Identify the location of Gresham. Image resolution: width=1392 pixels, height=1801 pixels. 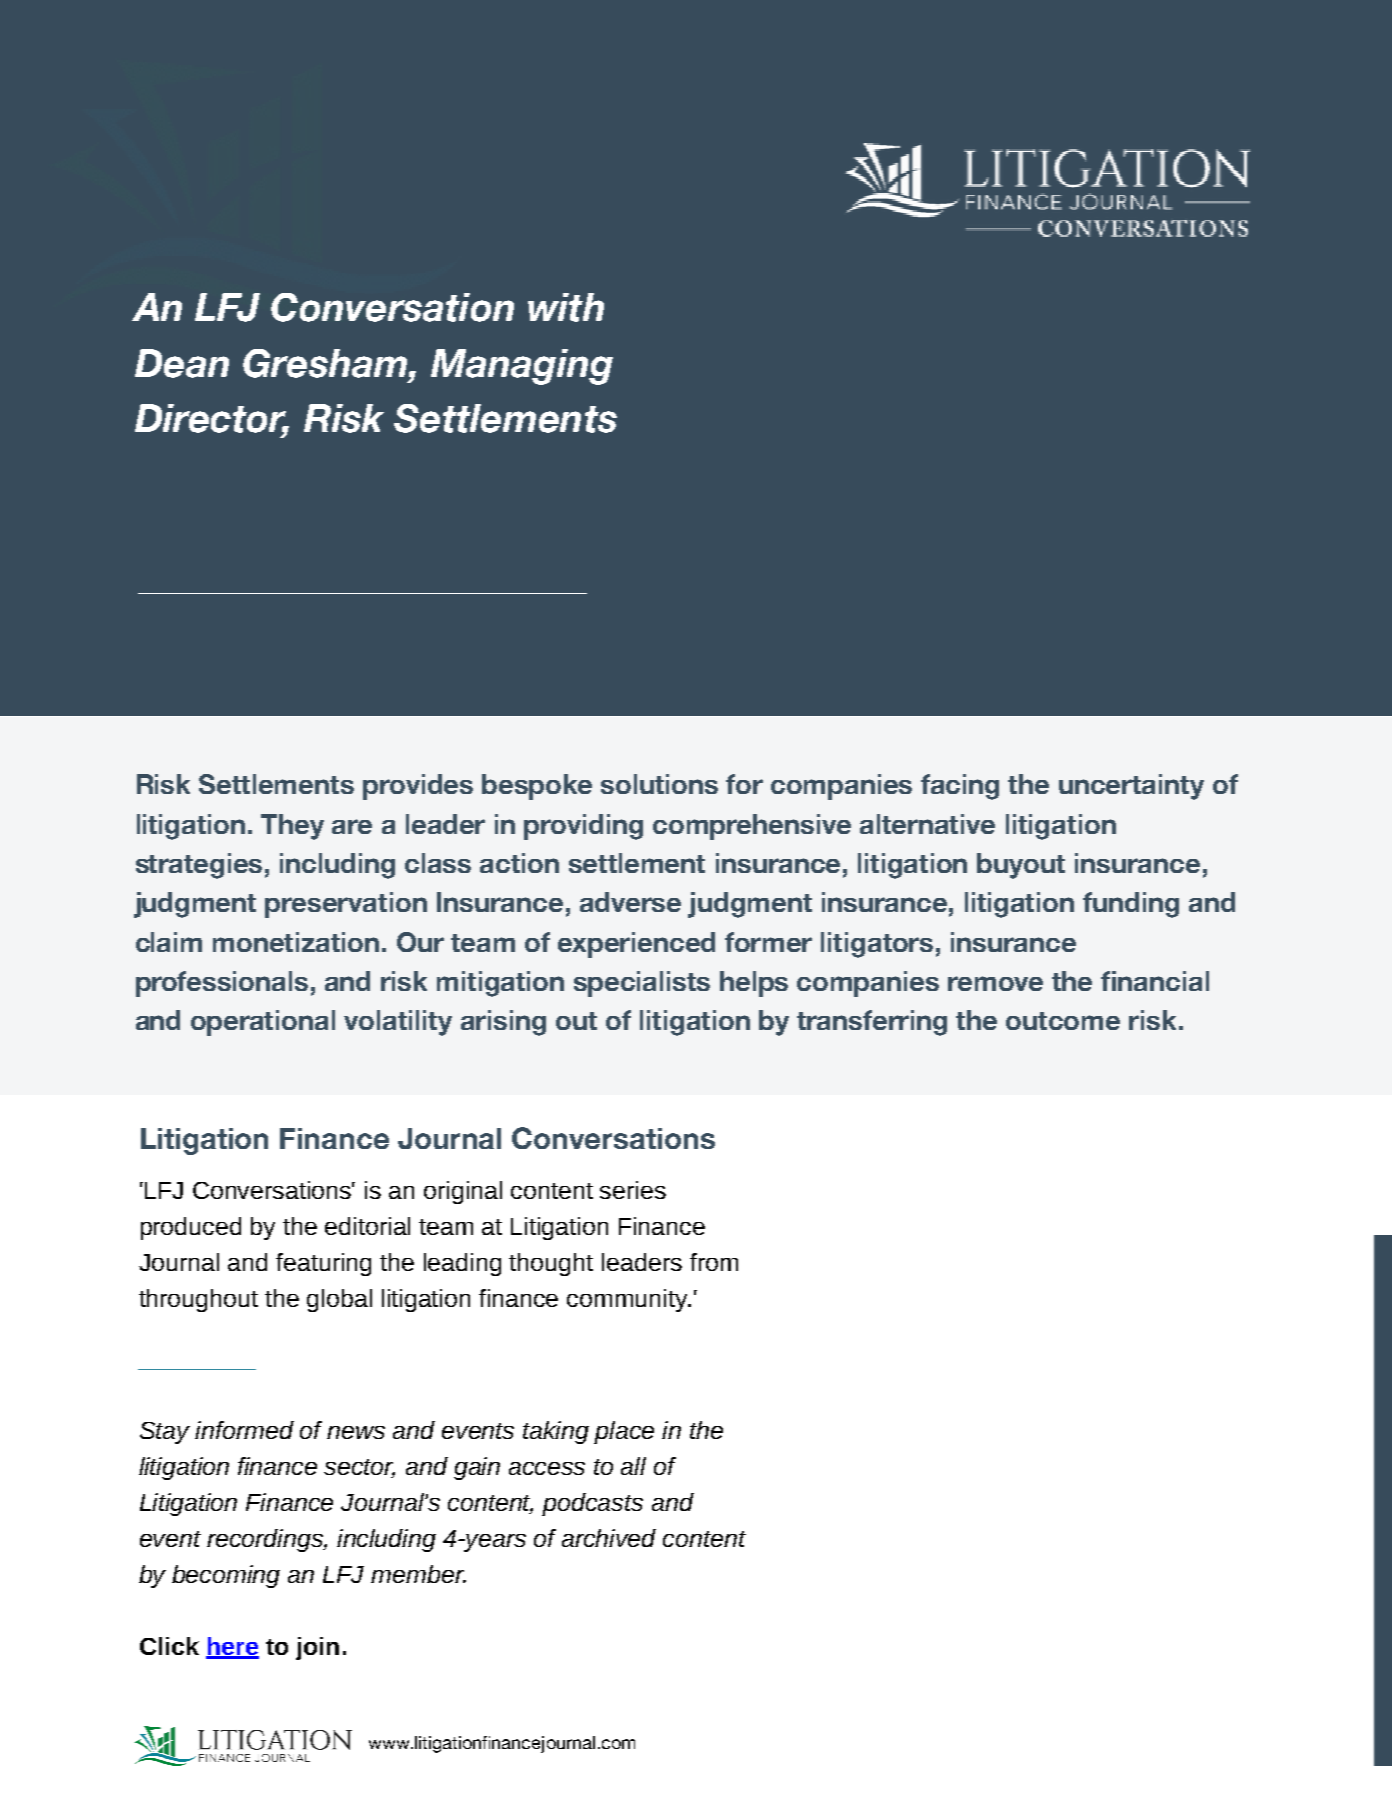
(326, 363).
